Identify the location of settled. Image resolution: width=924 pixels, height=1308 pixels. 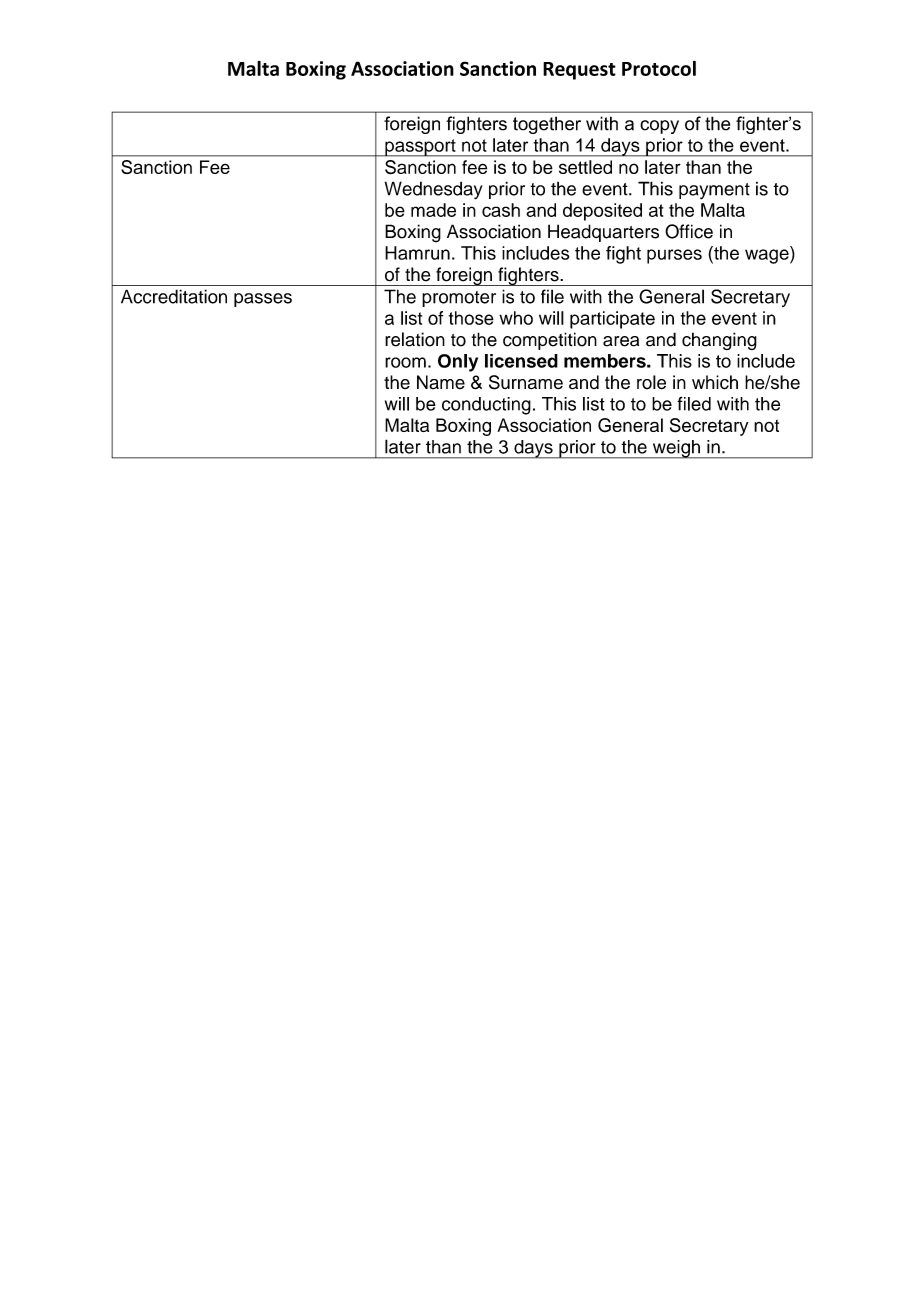
(585, 167).
